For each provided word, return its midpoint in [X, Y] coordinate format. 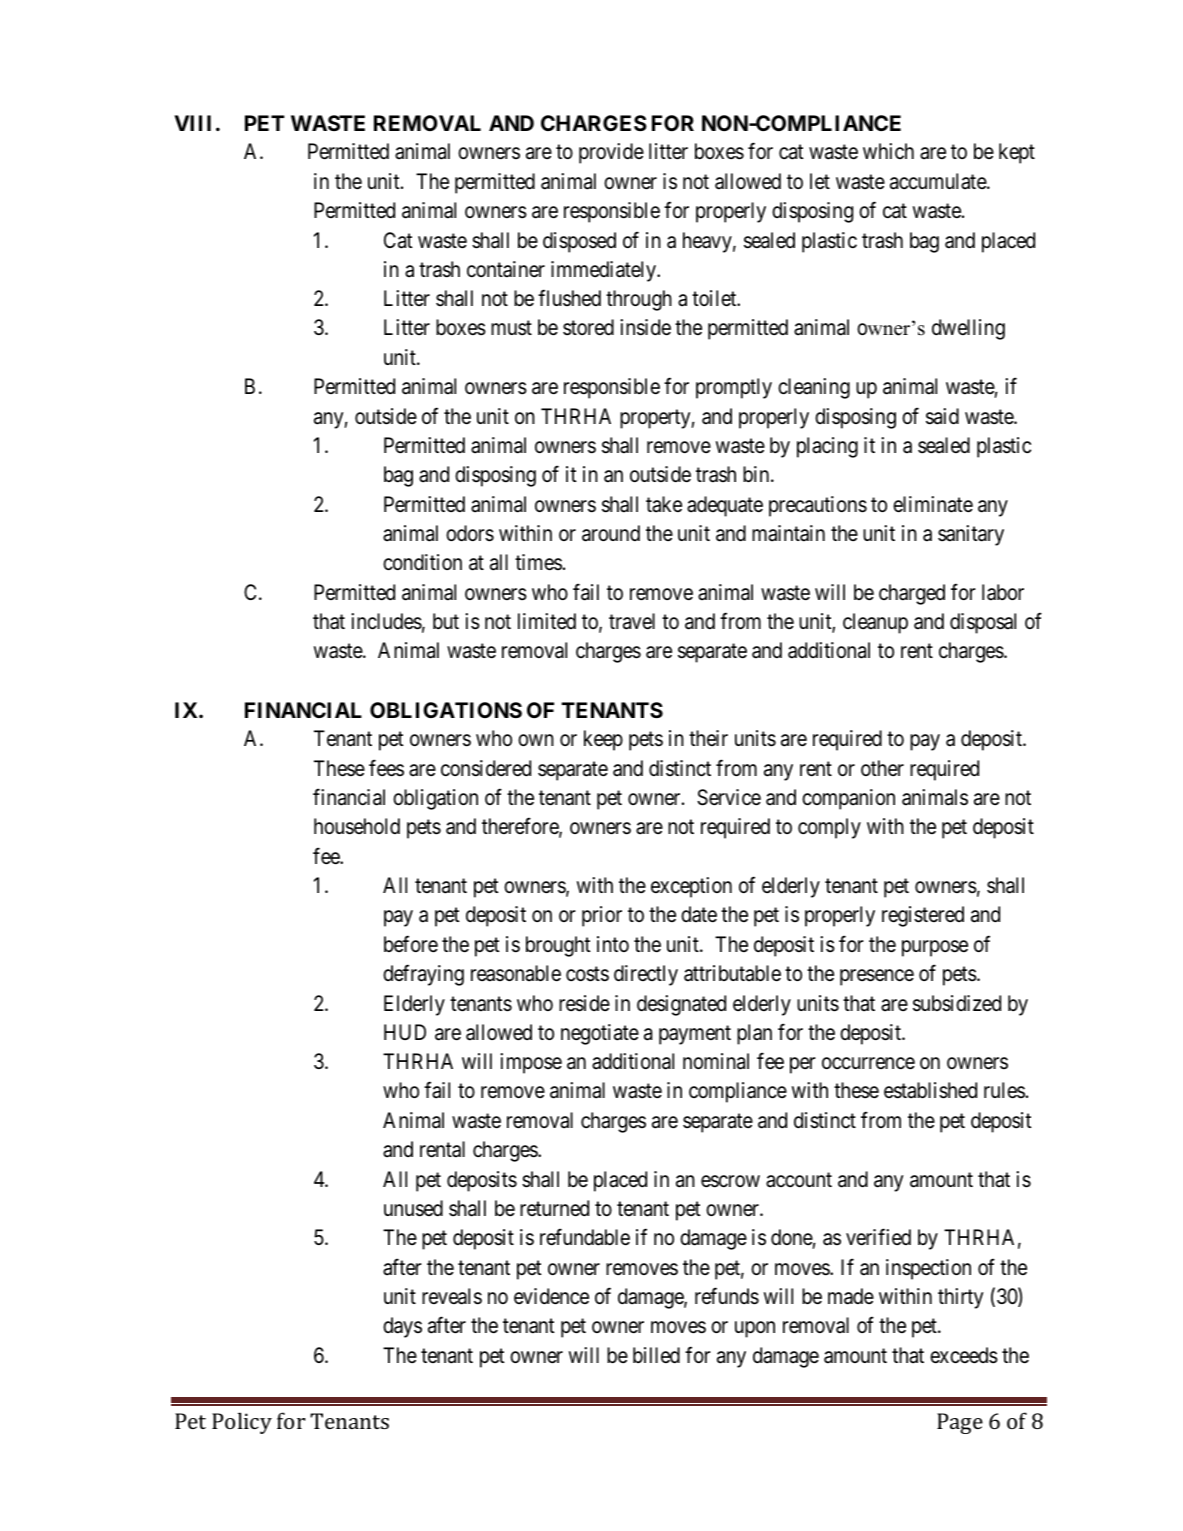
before [411, 944]
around [611, 533]
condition [422, 562]
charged [912, 594]
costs [587, 974]
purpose [935, 948]
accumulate [939, 181]
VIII [192, 123]
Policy [242, 1423]
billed [656, 1355]
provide [611, 153]
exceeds [964, 1355]
